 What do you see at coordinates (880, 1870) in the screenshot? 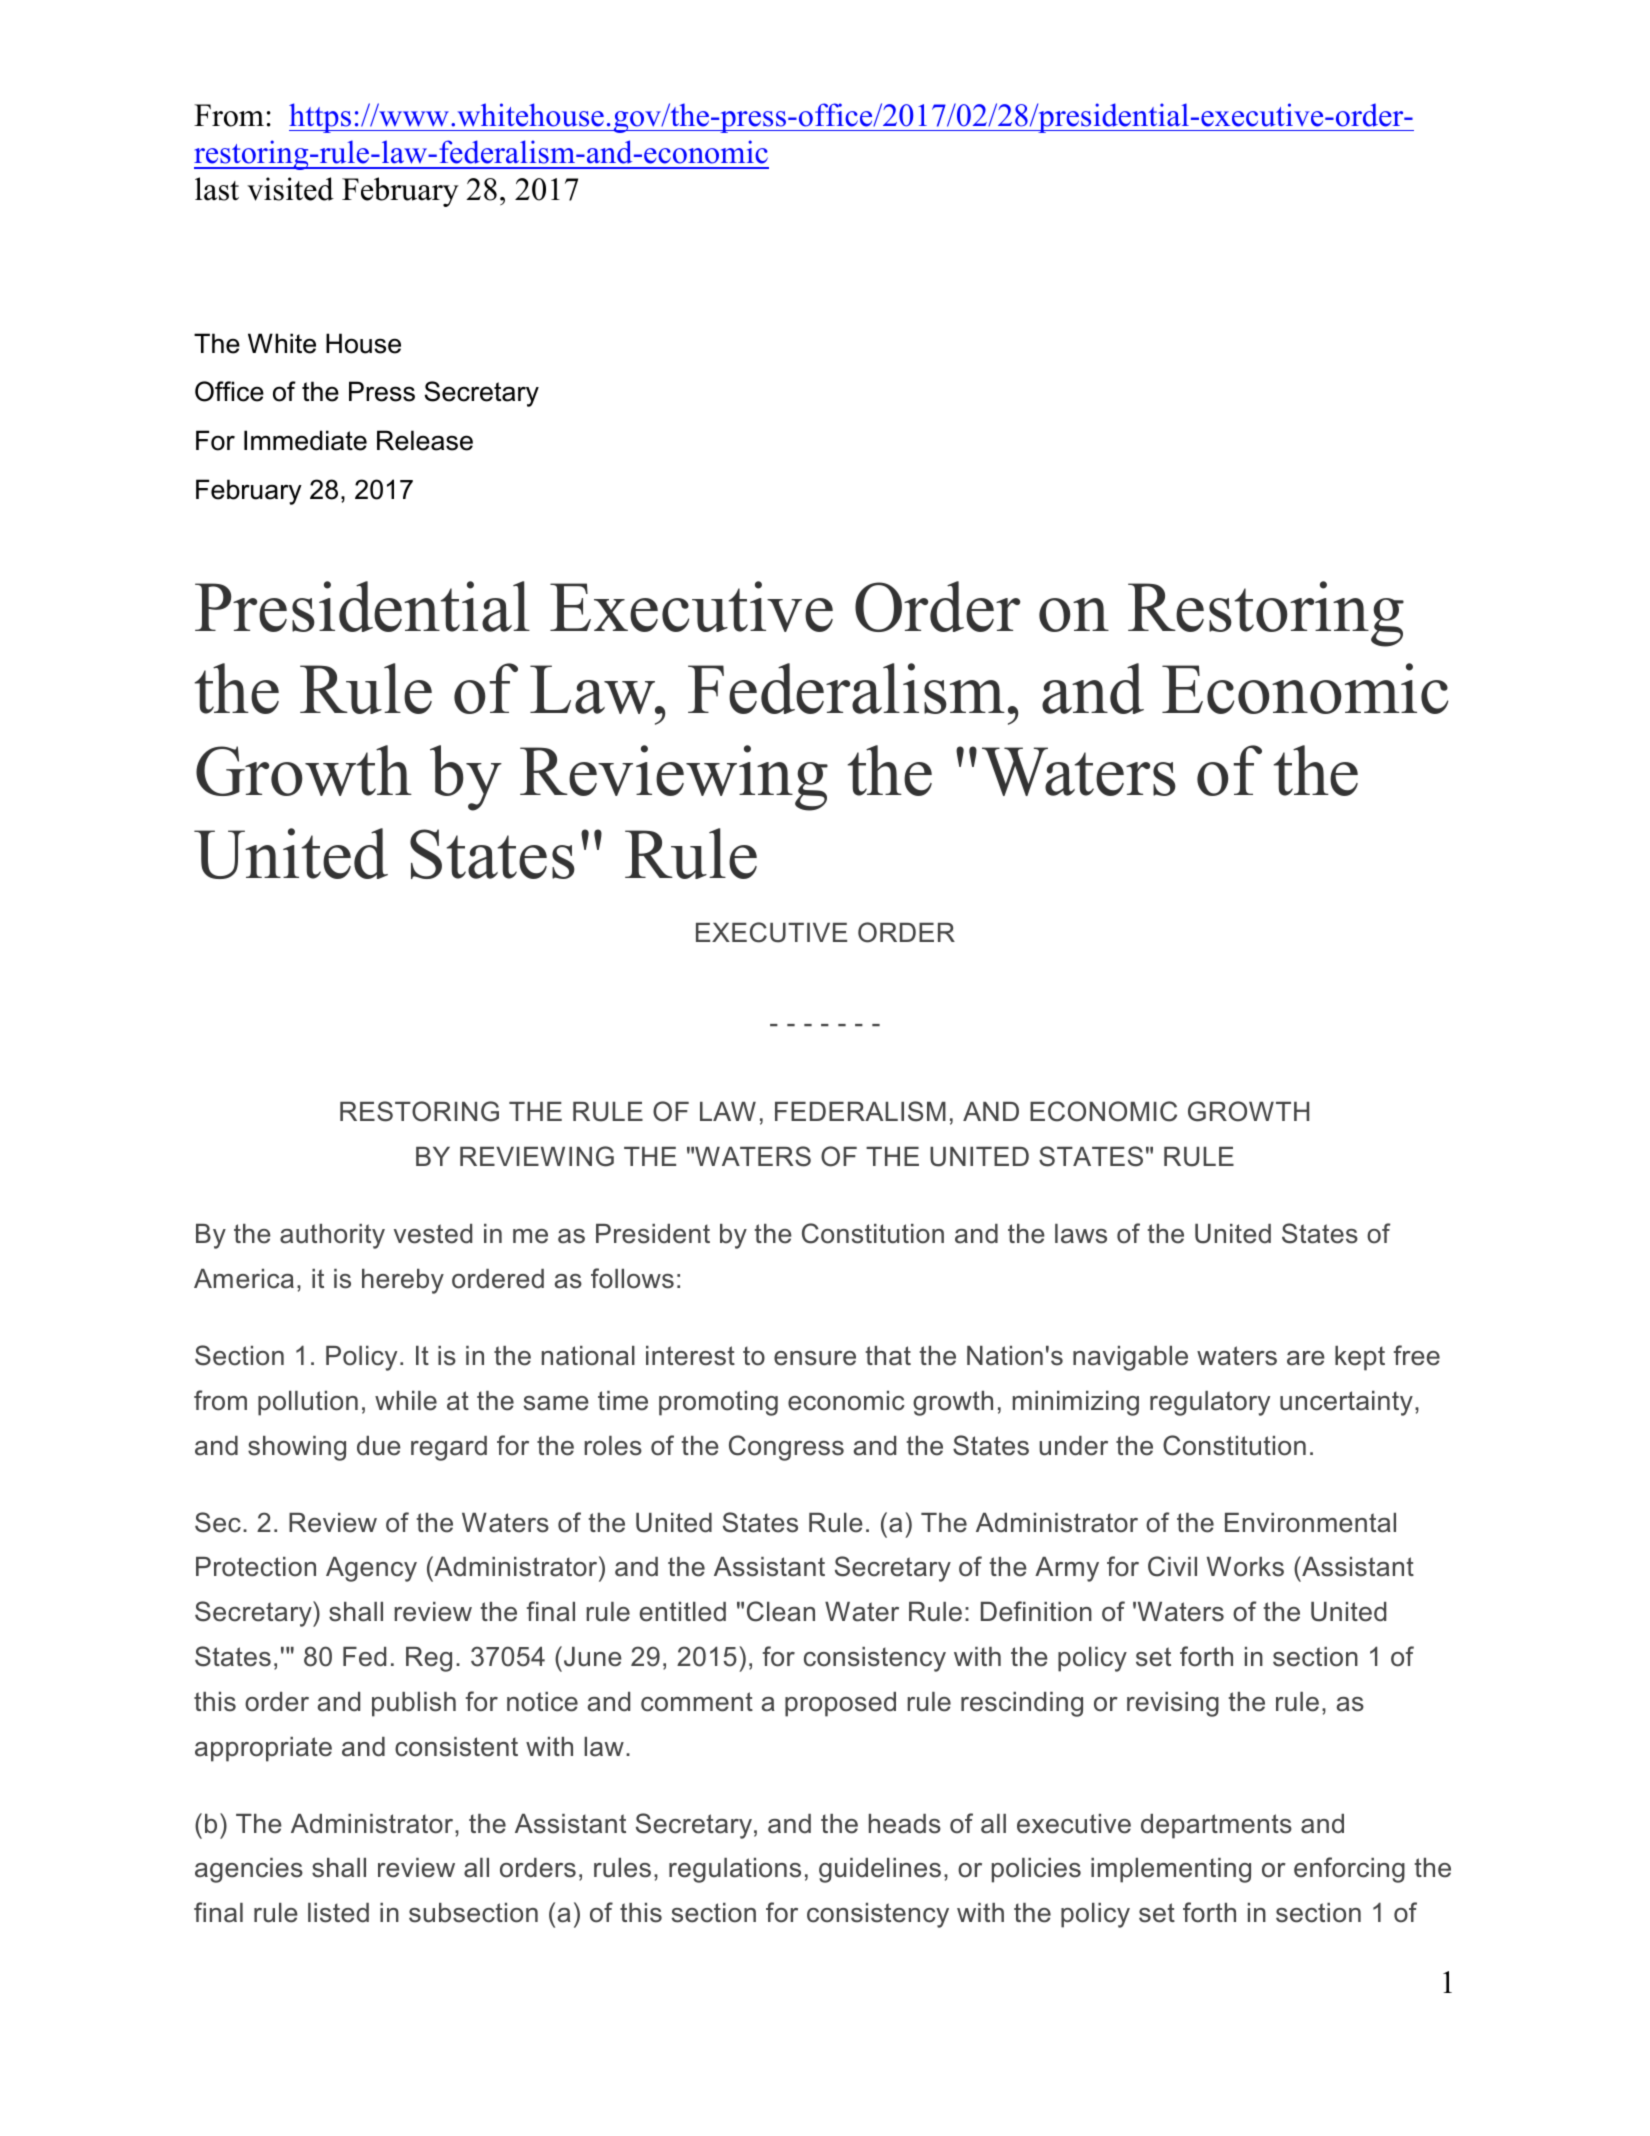
I see `guidelines` at bounding box center [880, 1870].
